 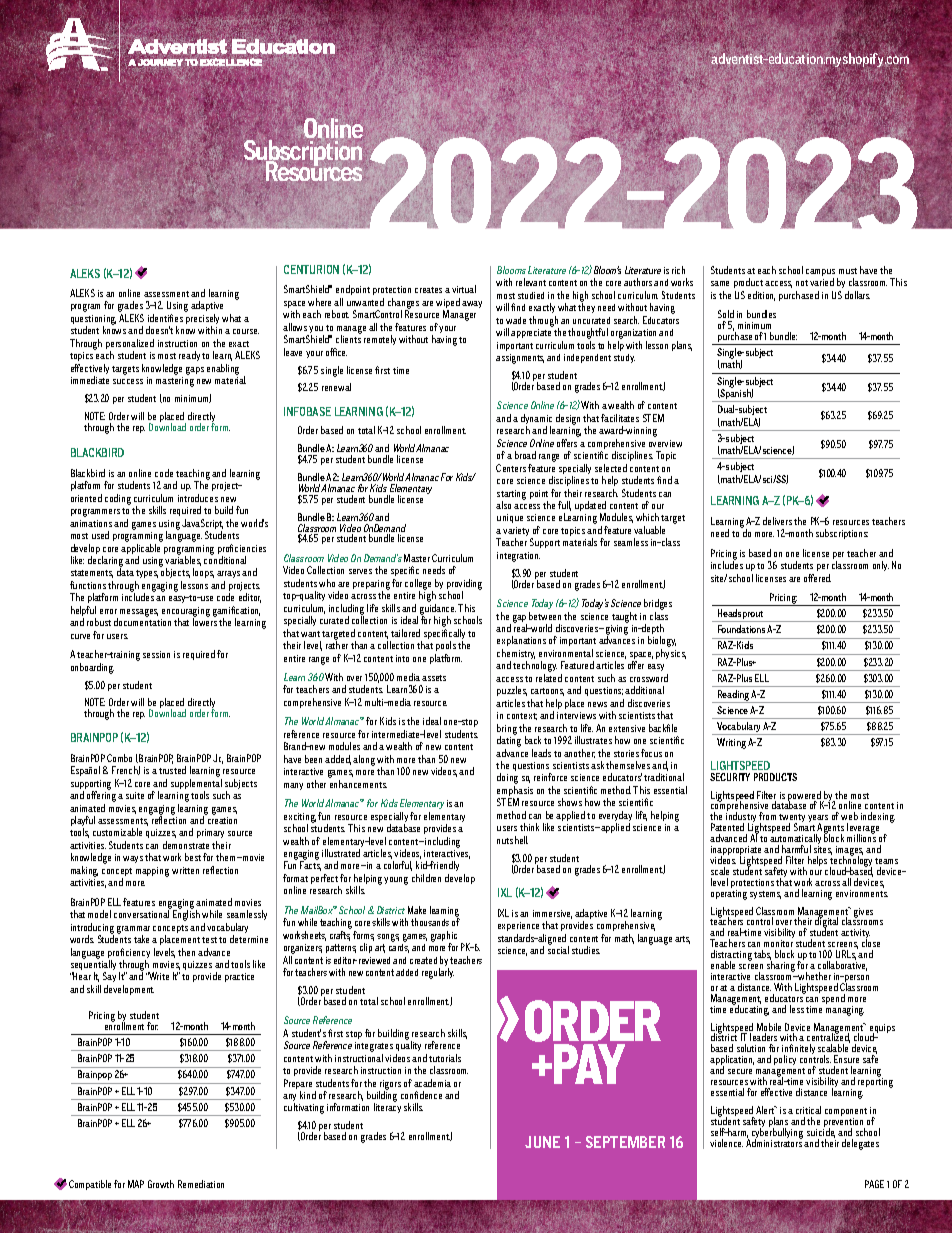 What do you see at coordinates (761, 296) in the document?
I see `edition` at bounding box center [761, 296].
